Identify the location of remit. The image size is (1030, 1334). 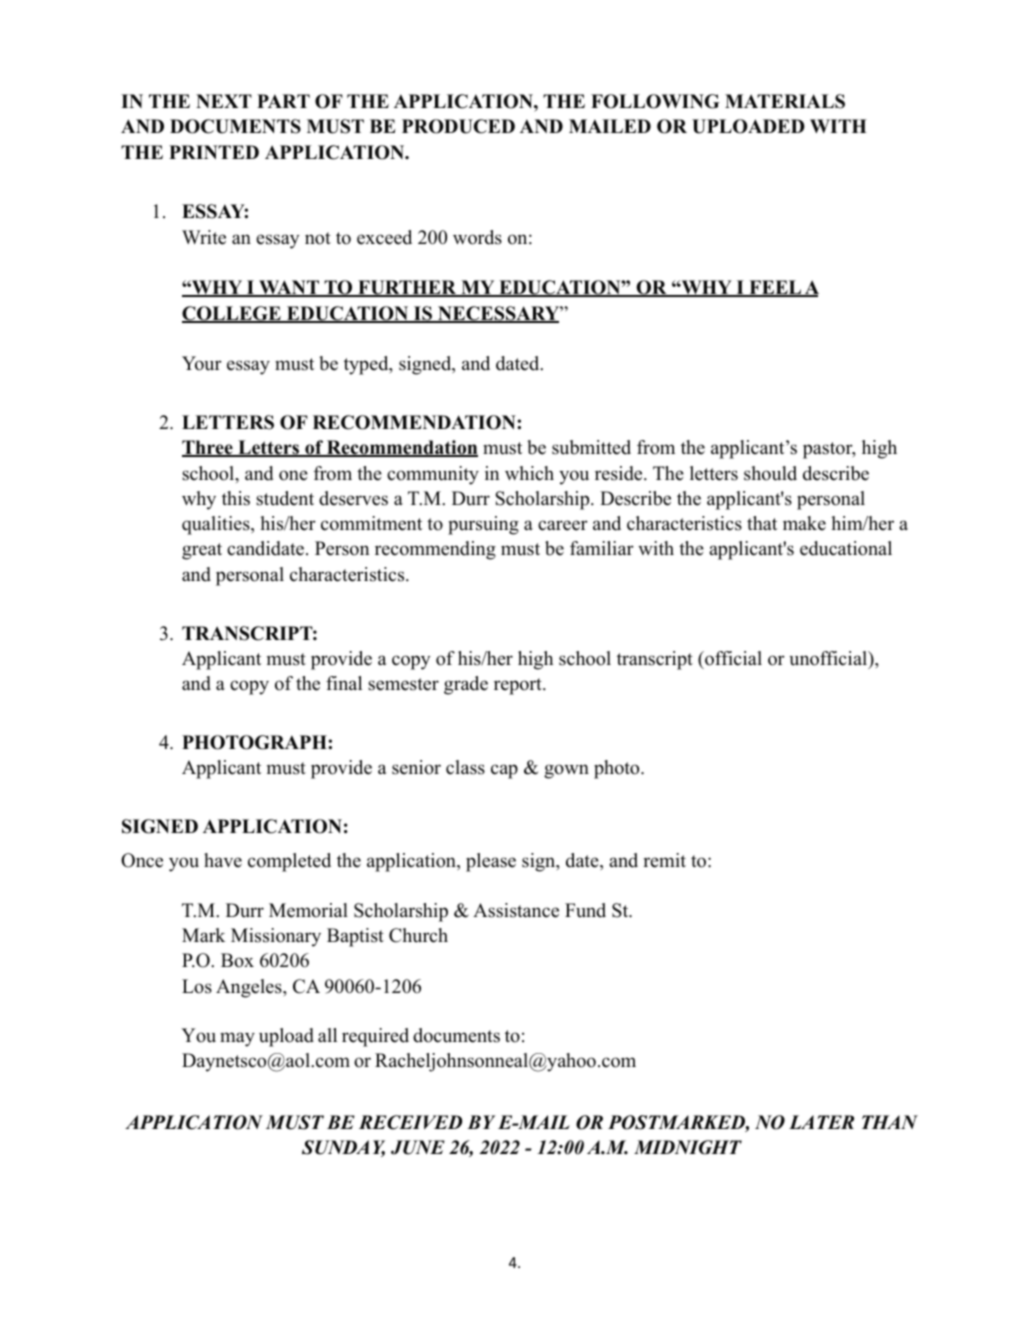
(664, 860).
